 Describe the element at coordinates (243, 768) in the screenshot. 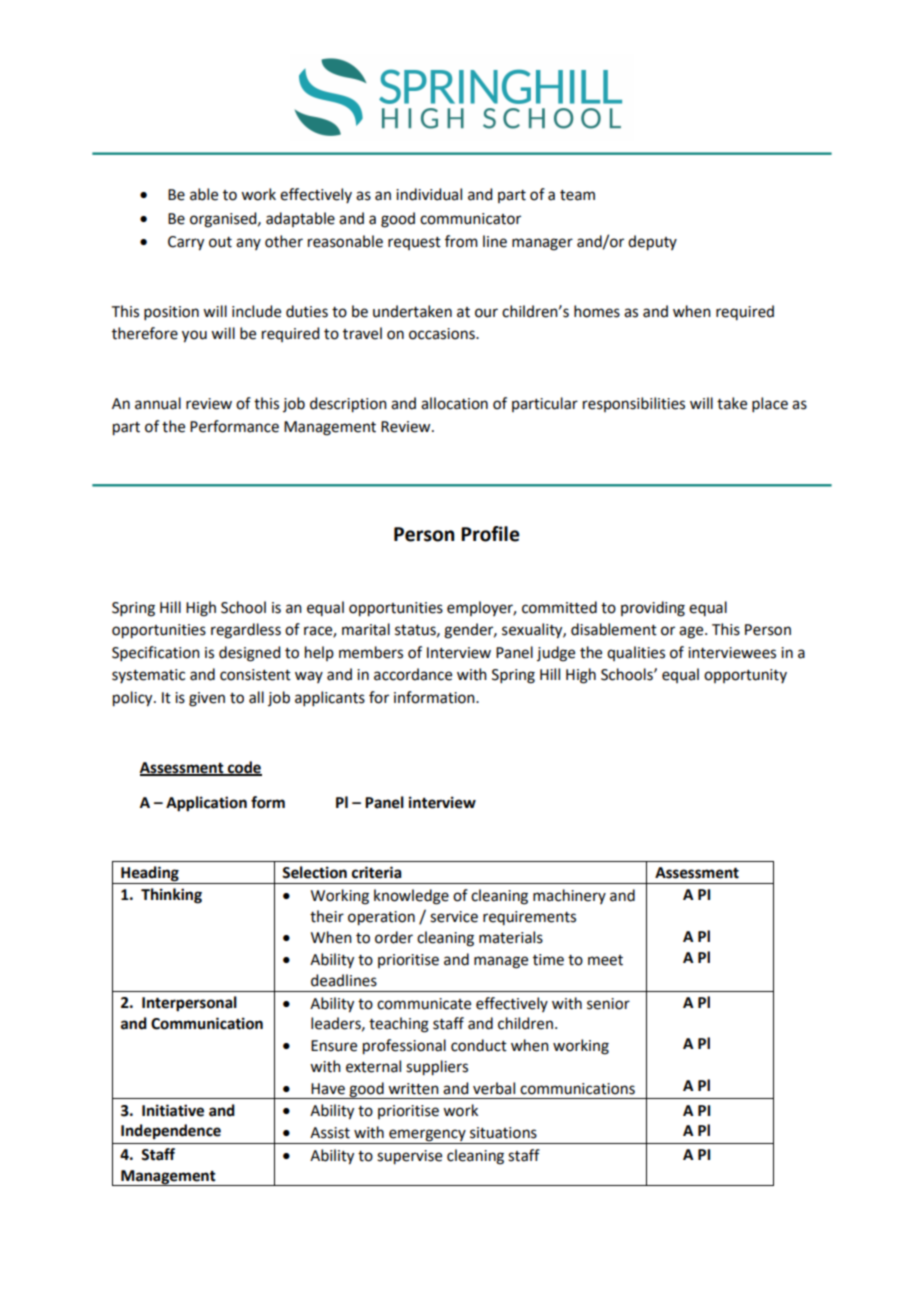

I see `code` at that location.
